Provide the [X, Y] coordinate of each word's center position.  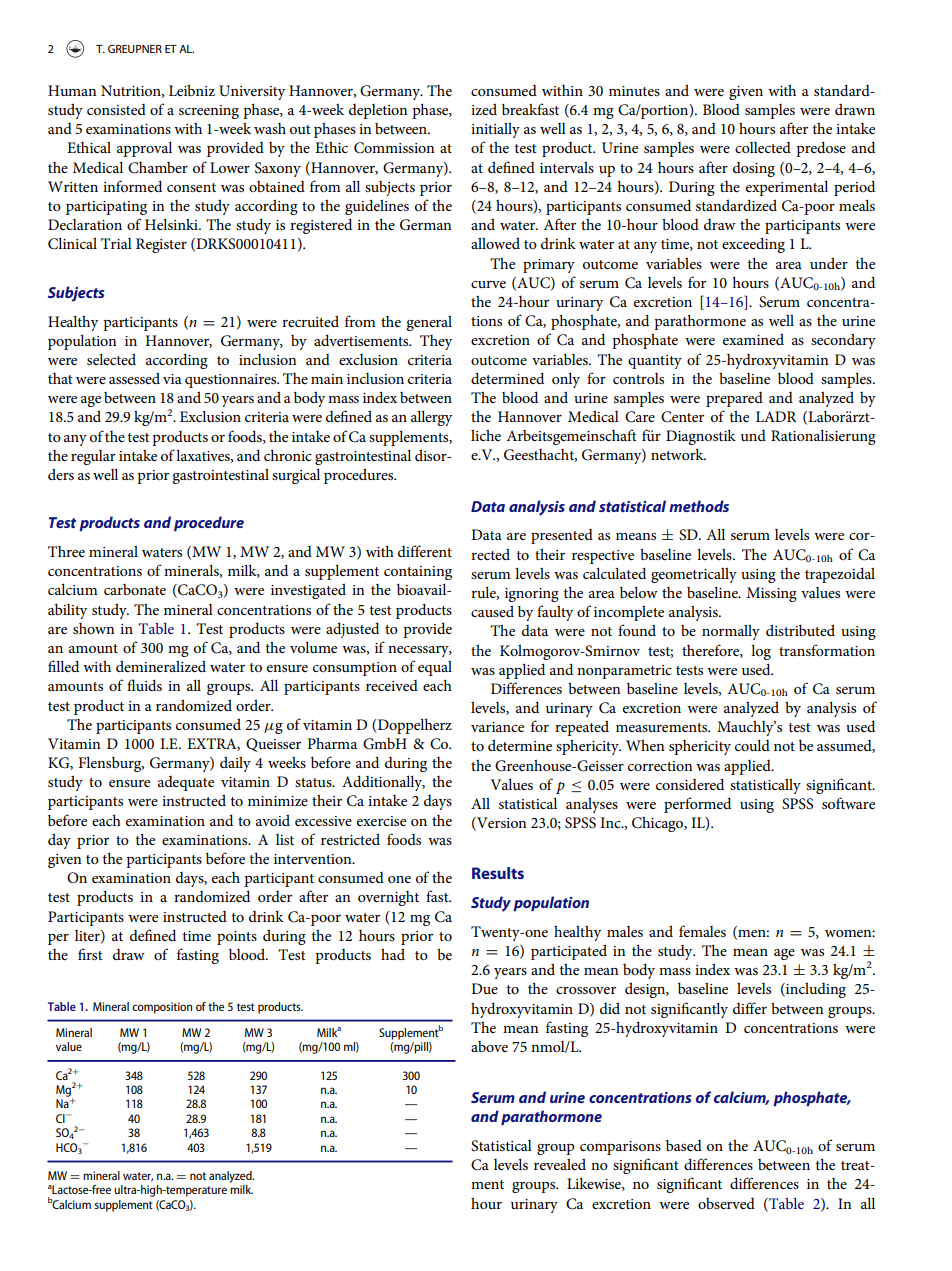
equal [435, 668]
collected [763, 147]
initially [495, 130]
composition [162, 1008]
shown [93, 628]
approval [144, 149]
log [761, 652]
